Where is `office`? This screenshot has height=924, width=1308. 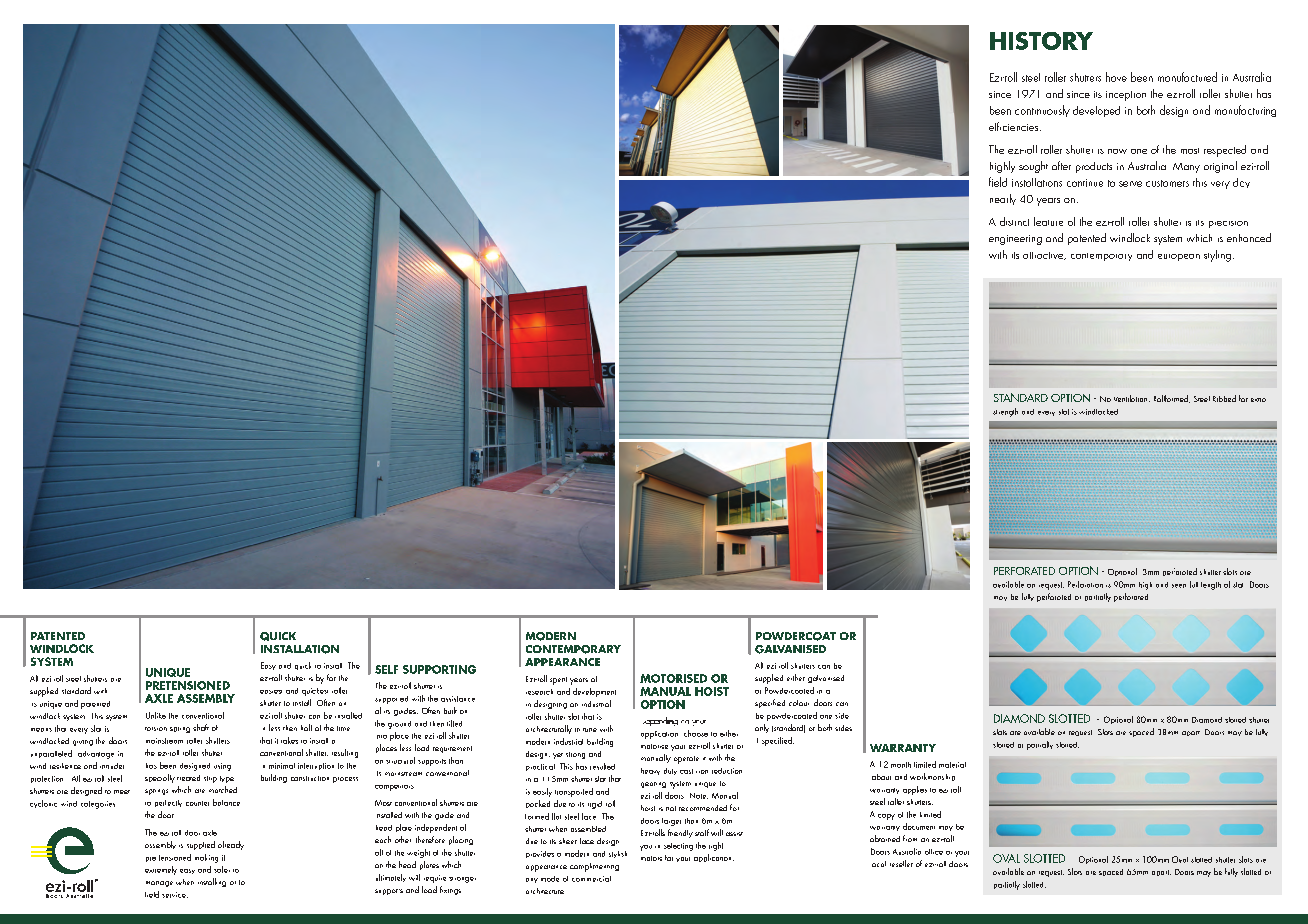
office is located at coordinates (934, 852).
